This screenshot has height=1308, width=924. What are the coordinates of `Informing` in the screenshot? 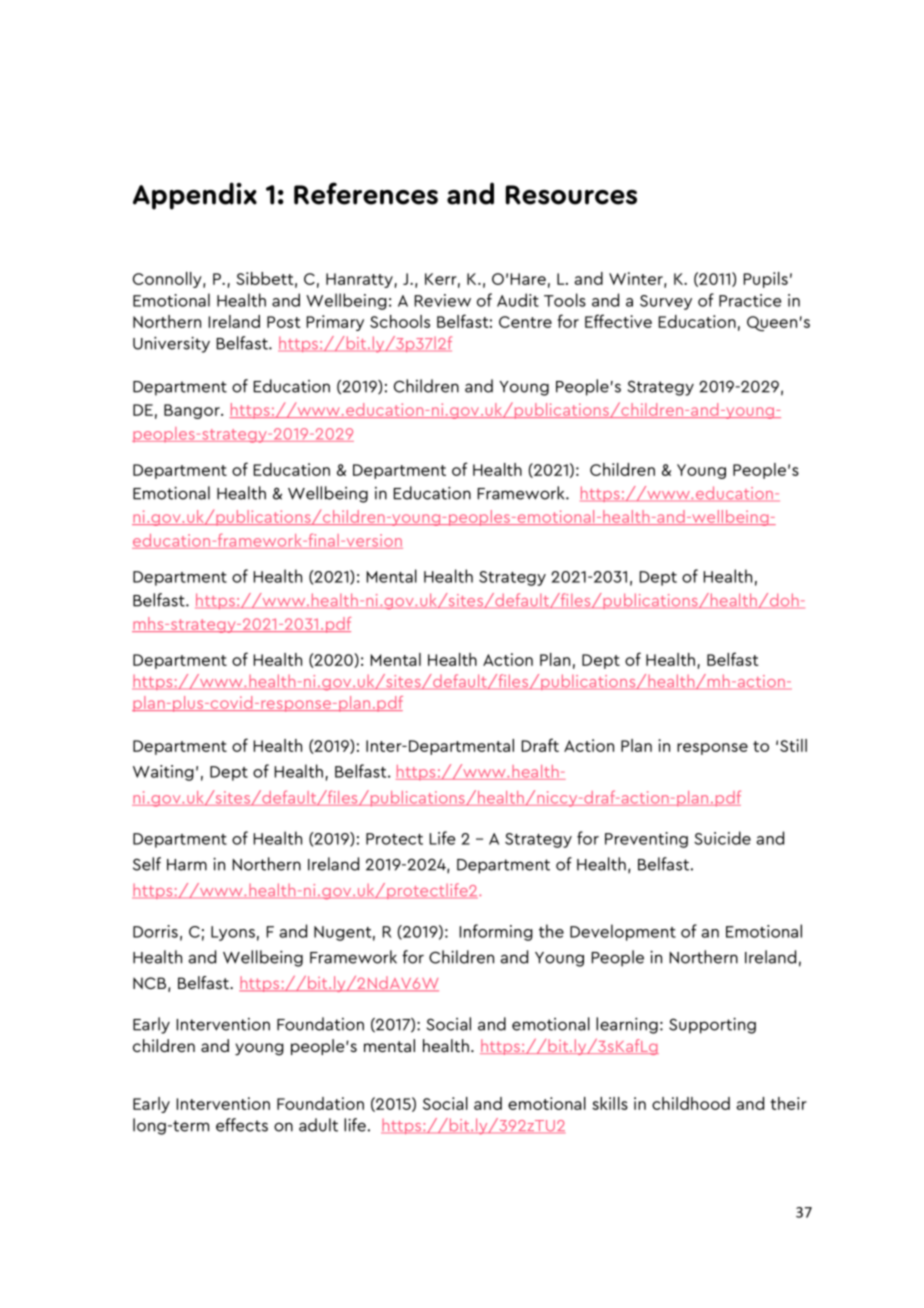 It's located at (496, 932).
